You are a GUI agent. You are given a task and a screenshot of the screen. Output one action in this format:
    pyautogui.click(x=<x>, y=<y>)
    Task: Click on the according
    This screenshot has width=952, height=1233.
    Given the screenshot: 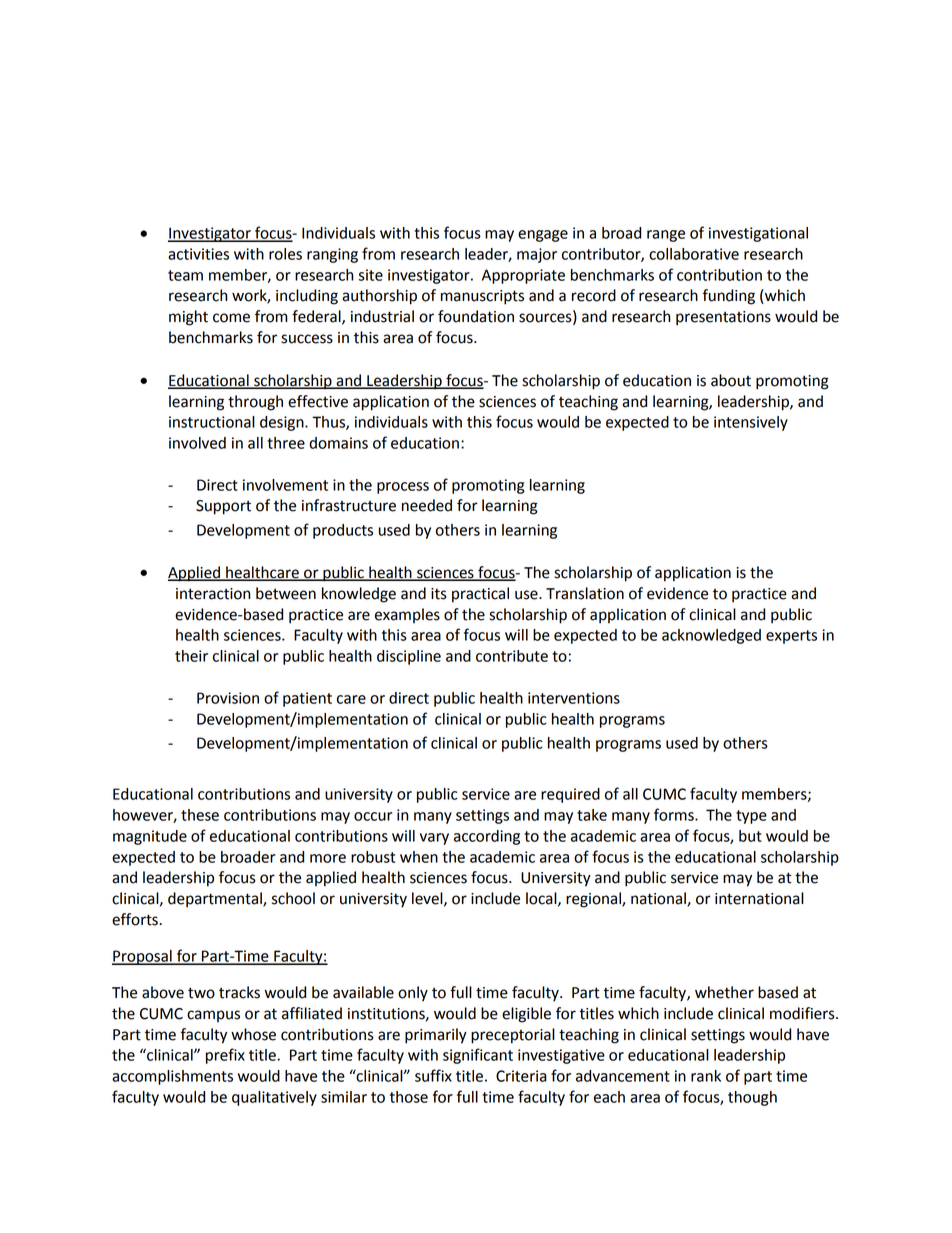 What is the action you would take?
    pyautogui.click(x=487, y=837)
